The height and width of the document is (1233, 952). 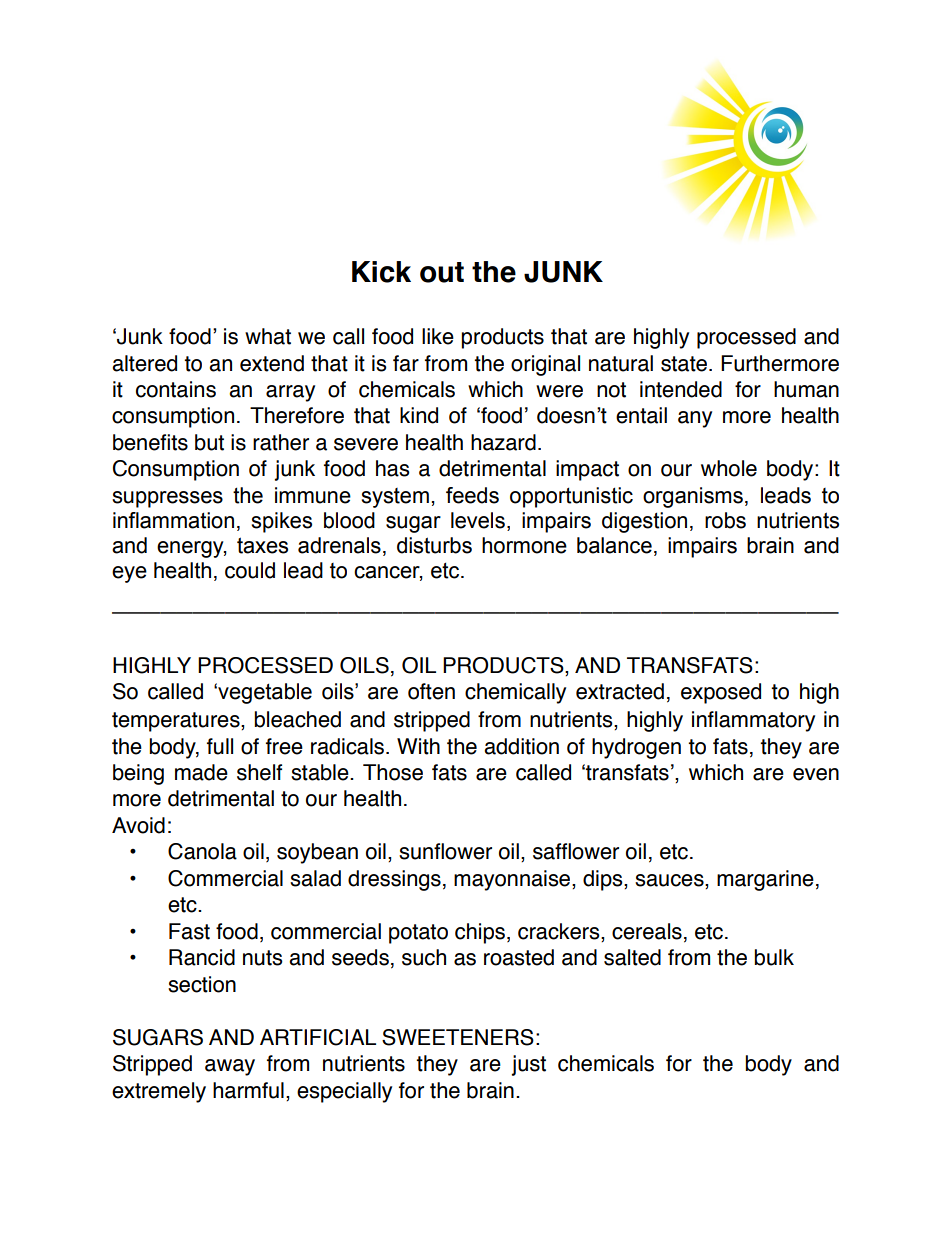 What do you see at coordinates (230, 1067) in the document?
I see `away` at bounding box center [230, 1067].
